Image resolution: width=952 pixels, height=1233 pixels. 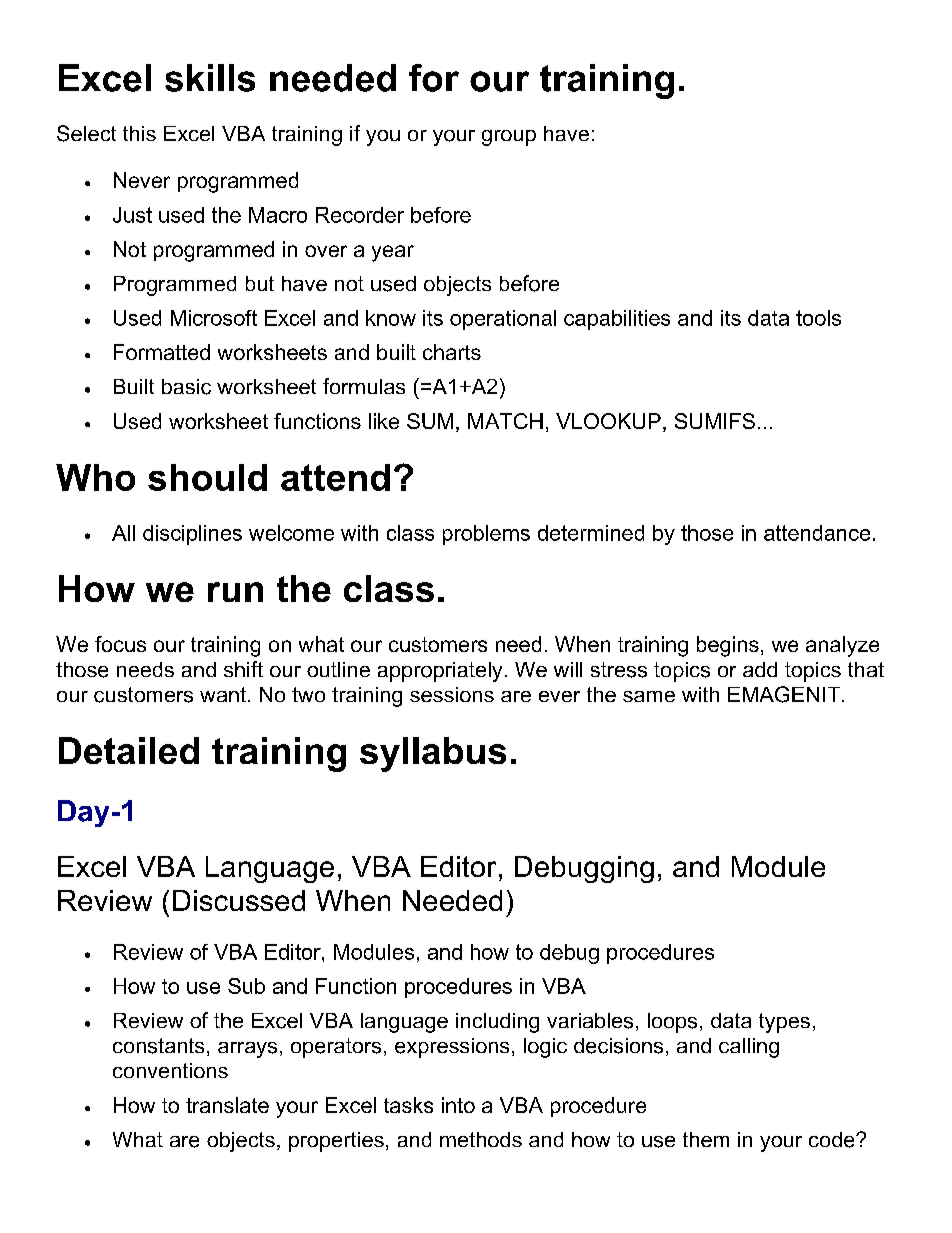 I want to click on translate, so click(x=227, y=1105).
